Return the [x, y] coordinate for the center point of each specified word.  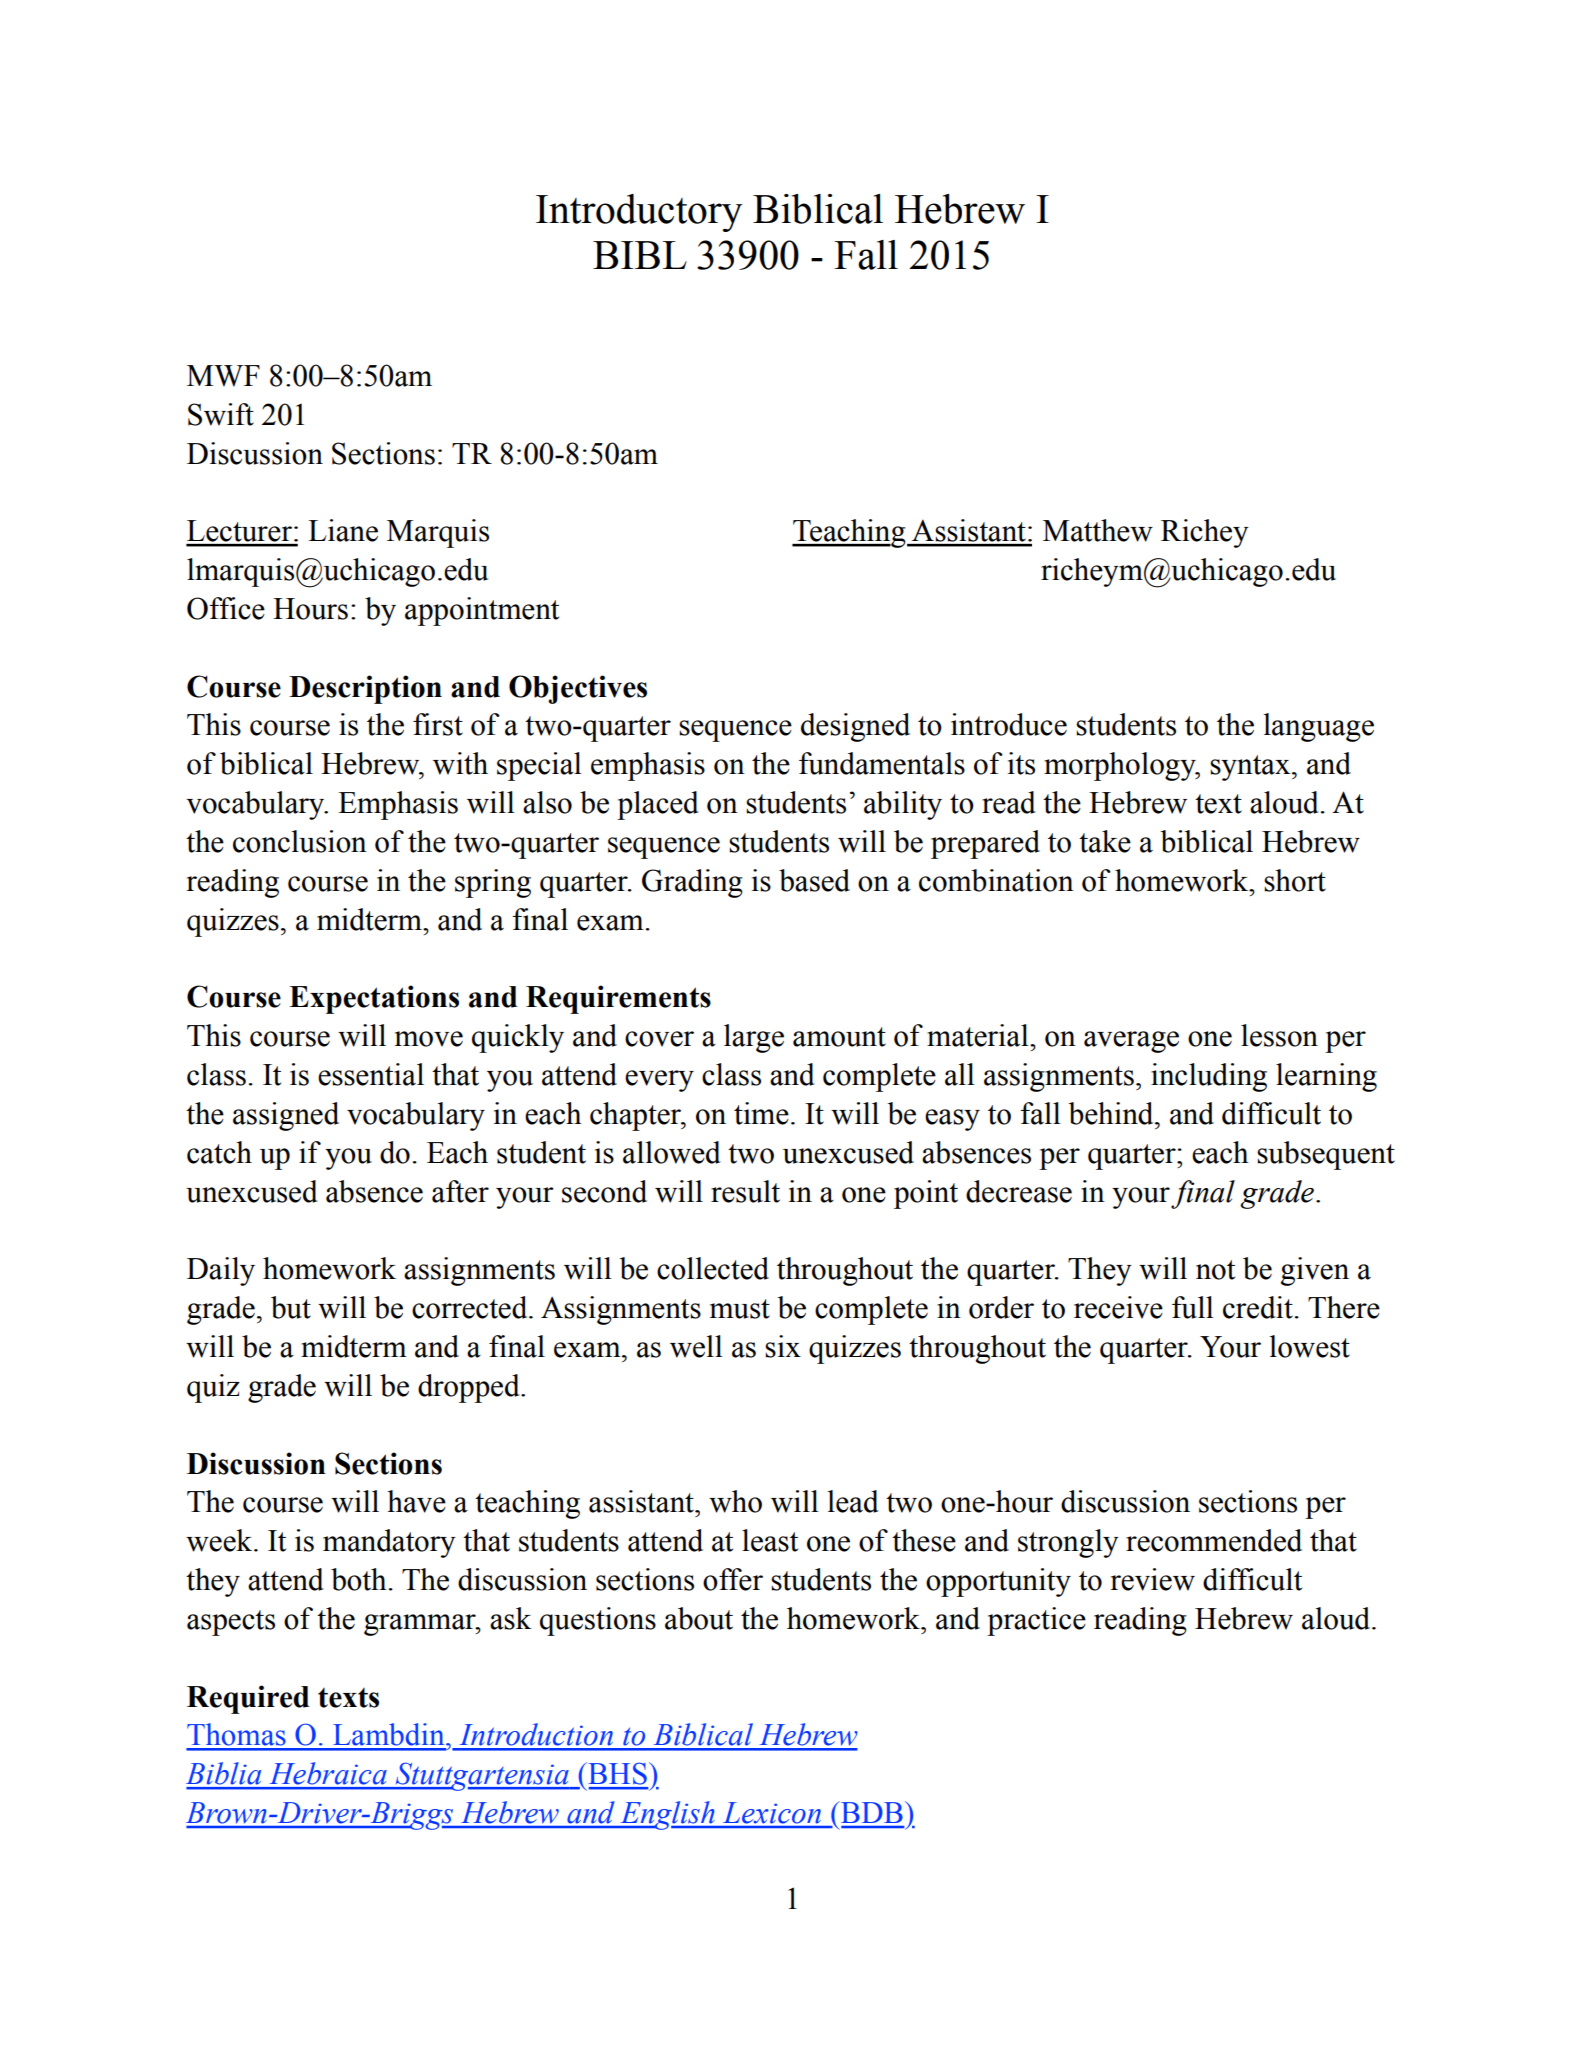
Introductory [639, 213]
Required [248, 1699]
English [667, 1815]
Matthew [1098, 530]
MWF [223, 376]
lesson [1279, 1035]
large [754, 1038]
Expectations [374, 999]
